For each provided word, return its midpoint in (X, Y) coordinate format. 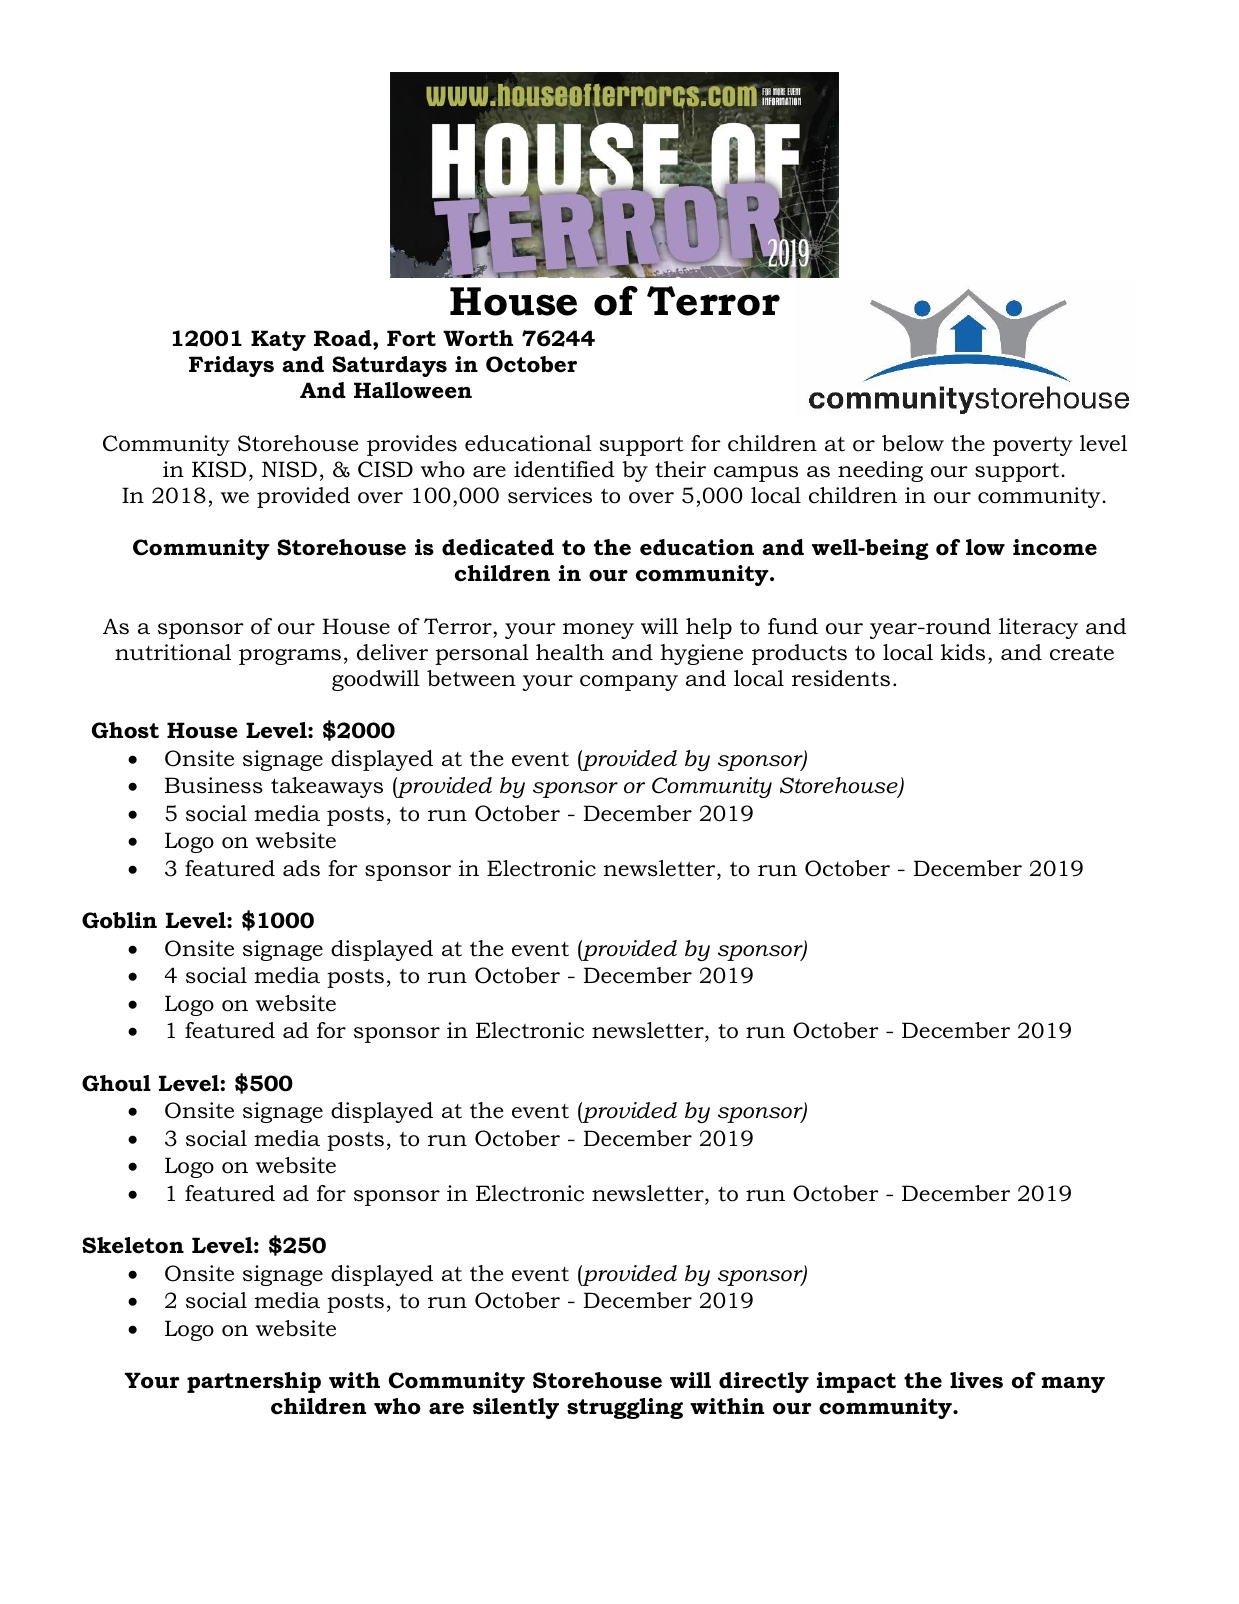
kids (963, 652)
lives (976, 1380)
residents (841, 678)
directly (764, 1382)
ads (301, 868)
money (598, 631)
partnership (254, 1382)
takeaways (327, 787)
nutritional (173, 652)
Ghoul (116, 1083)
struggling (625, 1408)
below (913, 443)
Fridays (231, 366)
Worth (478, 338)
